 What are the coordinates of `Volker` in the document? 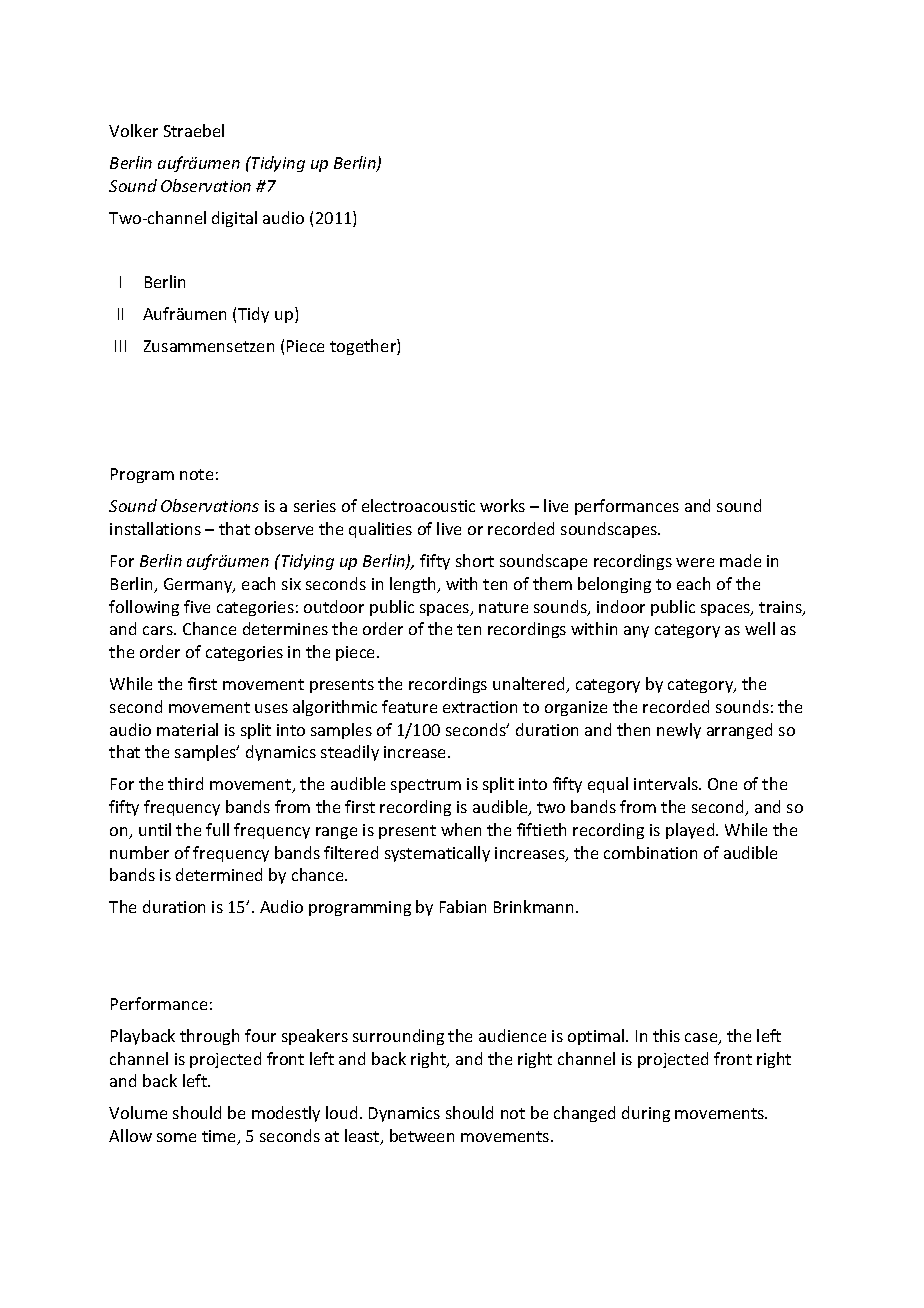 It's located at (133, 130).
